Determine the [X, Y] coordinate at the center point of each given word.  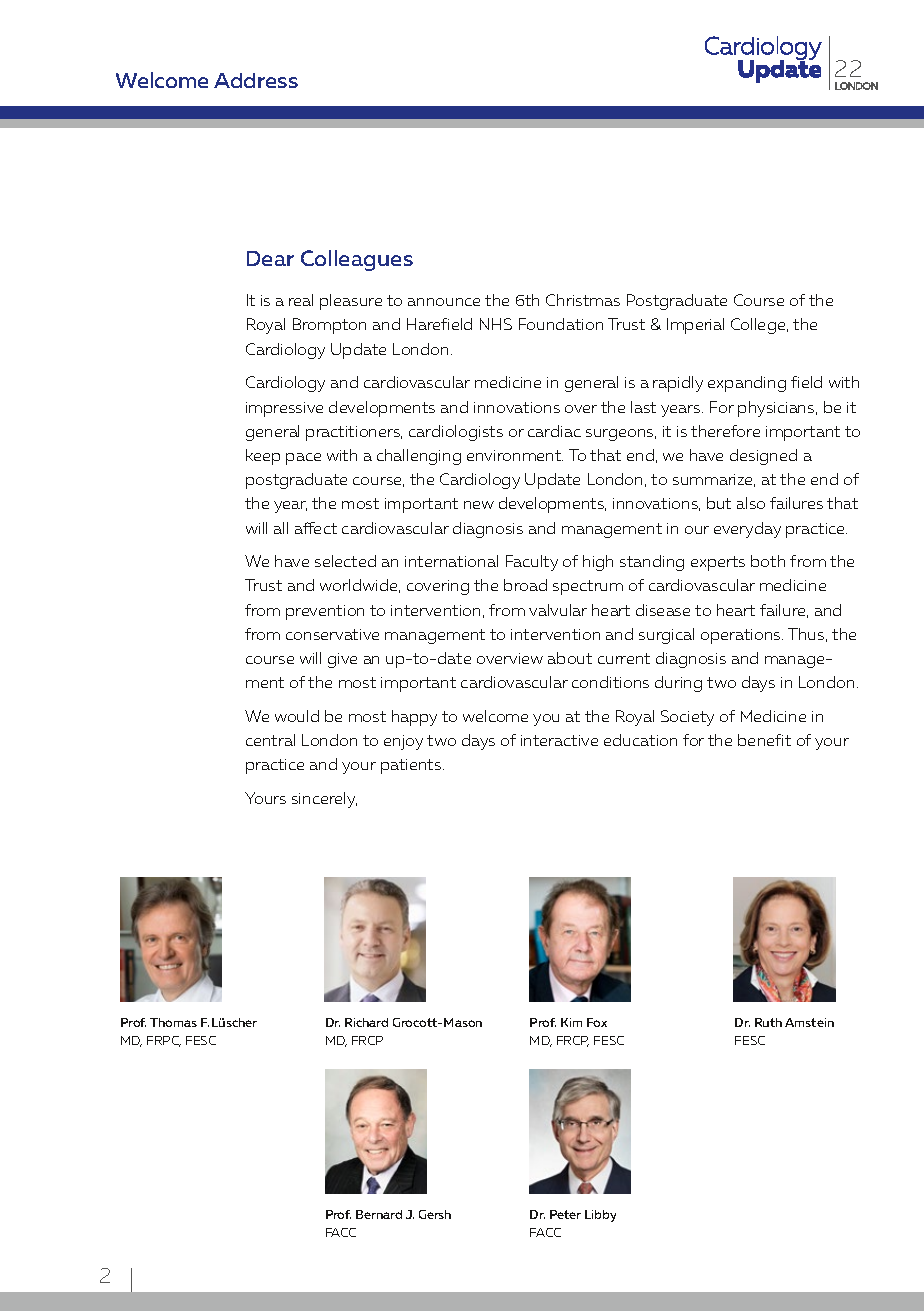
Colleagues [357, 260]
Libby [600, 1216]
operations [742, 636]
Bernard [379, 1214]
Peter [565, 1214]
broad [525, 585]
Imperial [695, 326]
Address [256, 80]
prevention [325, 612]
